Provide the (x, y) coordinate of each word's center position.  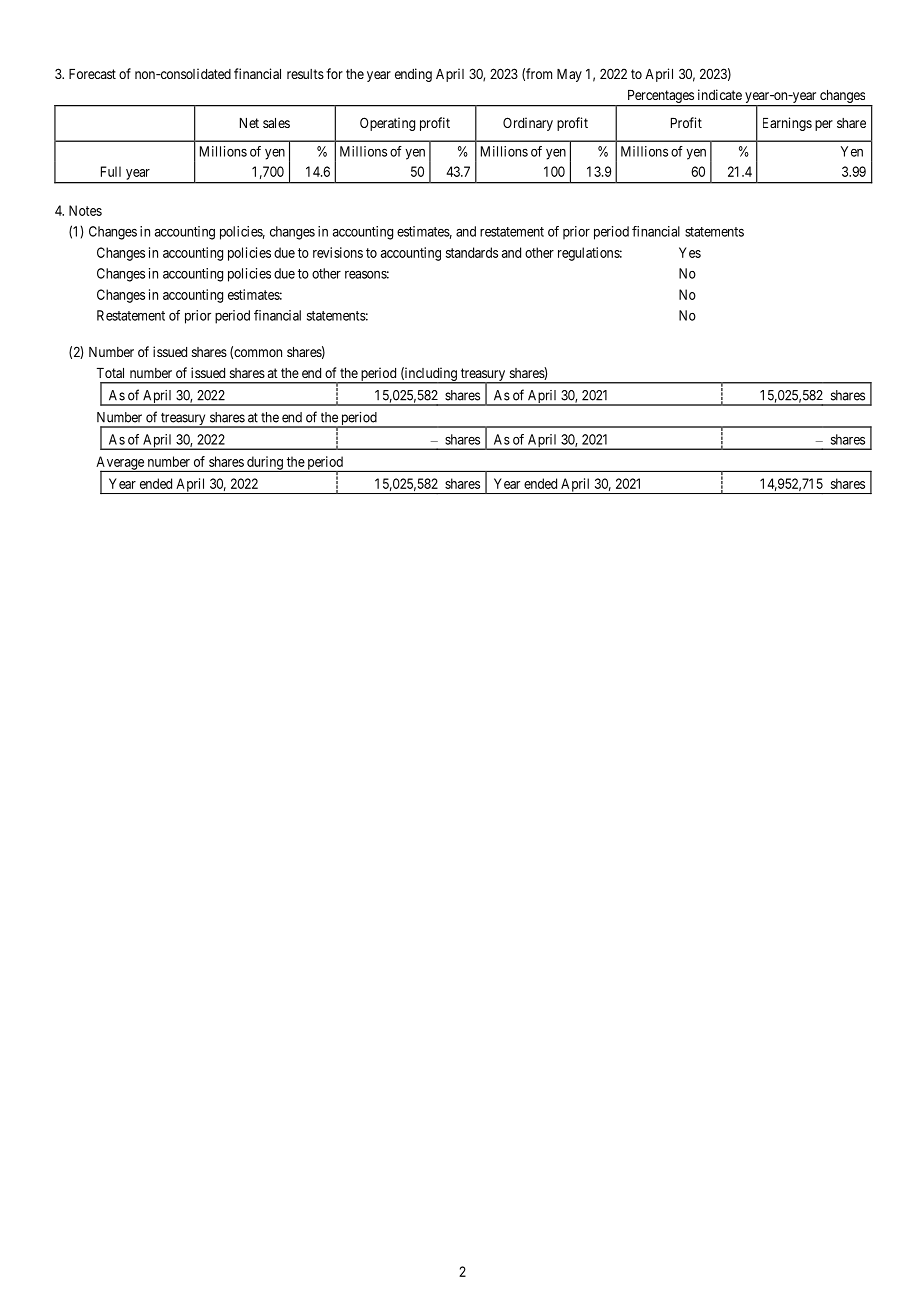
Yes (690, 252)
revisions (338, 252)
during (265, 464)
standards (472, 252)
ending (413, 75)
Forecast (92, 74)
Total (110, 373)
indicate (720, 94)
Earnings (787, 124)
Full (111, 171)
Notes (85, 210)
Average (121, 464)
